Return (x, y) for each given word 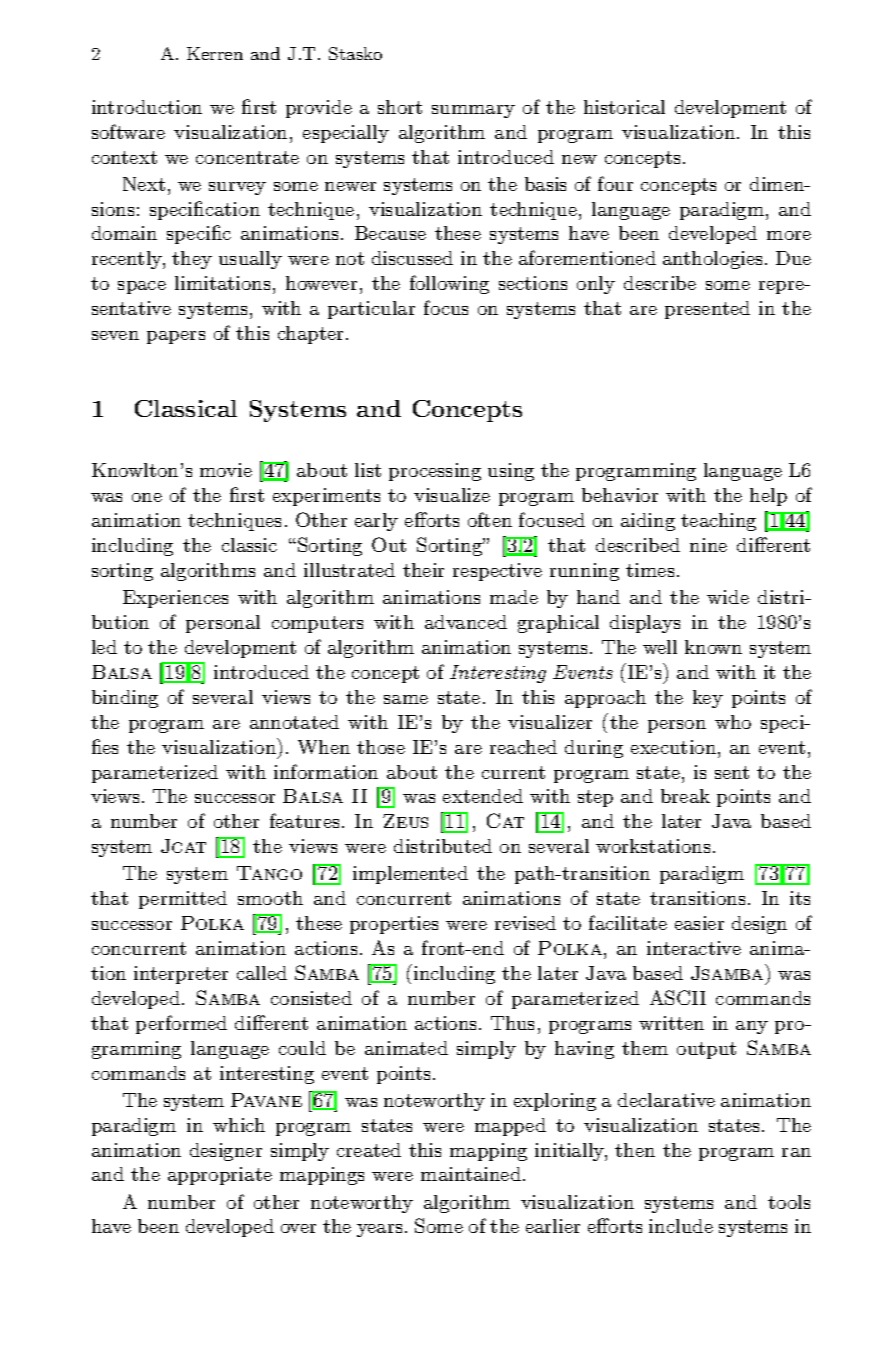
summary (473, 111)
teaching (718, 522)
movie (226, 470)
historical (624, 107)
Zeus (405, 821)
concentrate (247, 157)
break (685, 796)
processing (435, 472)
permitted (183, 900)
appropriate (220, 1176)
